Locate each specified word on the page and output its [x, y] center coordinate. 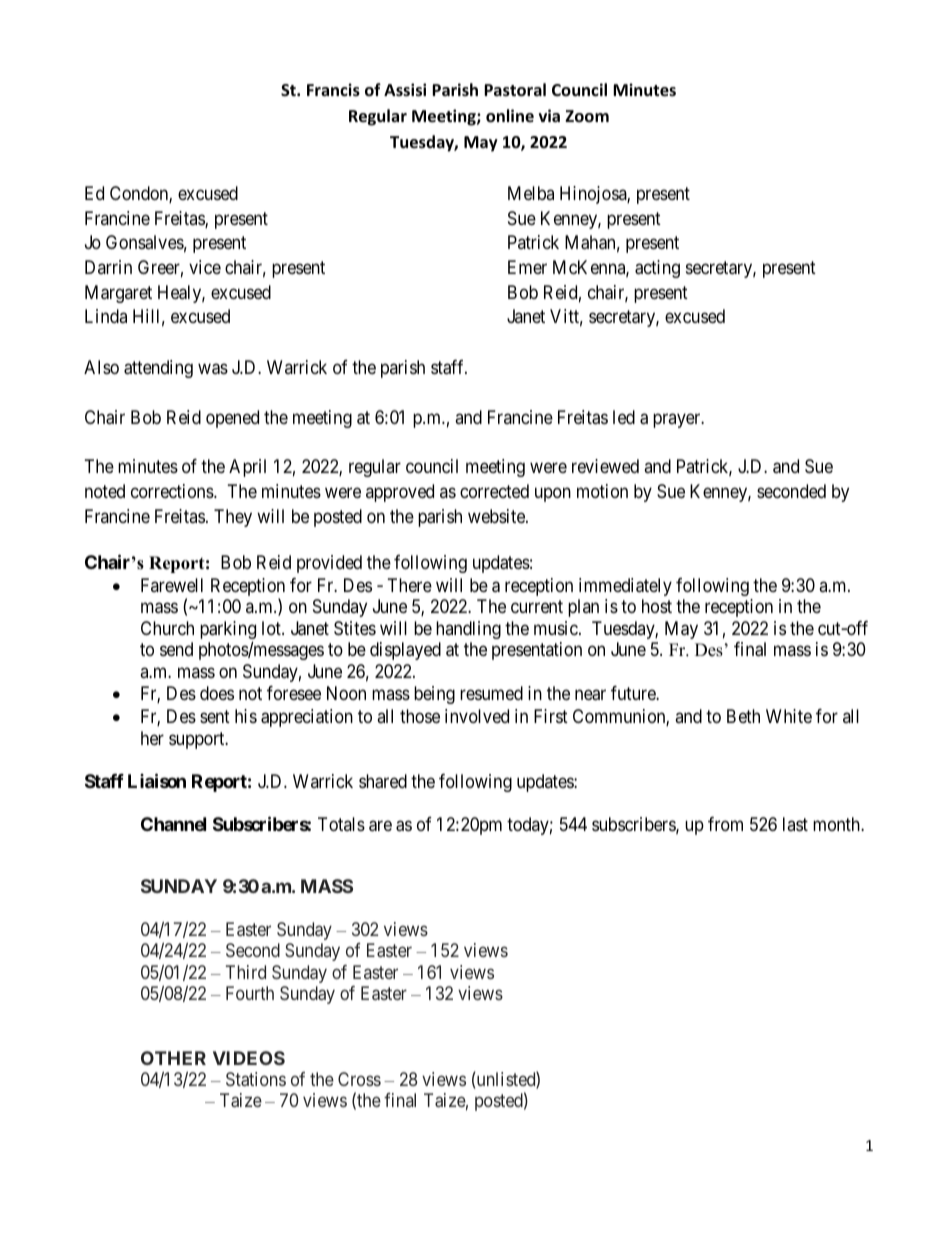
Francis [333, 90]
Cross [359, 1079]
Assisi [405, 90]
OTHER [173, 1058]
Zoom [587, 116]
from [725, 824]
